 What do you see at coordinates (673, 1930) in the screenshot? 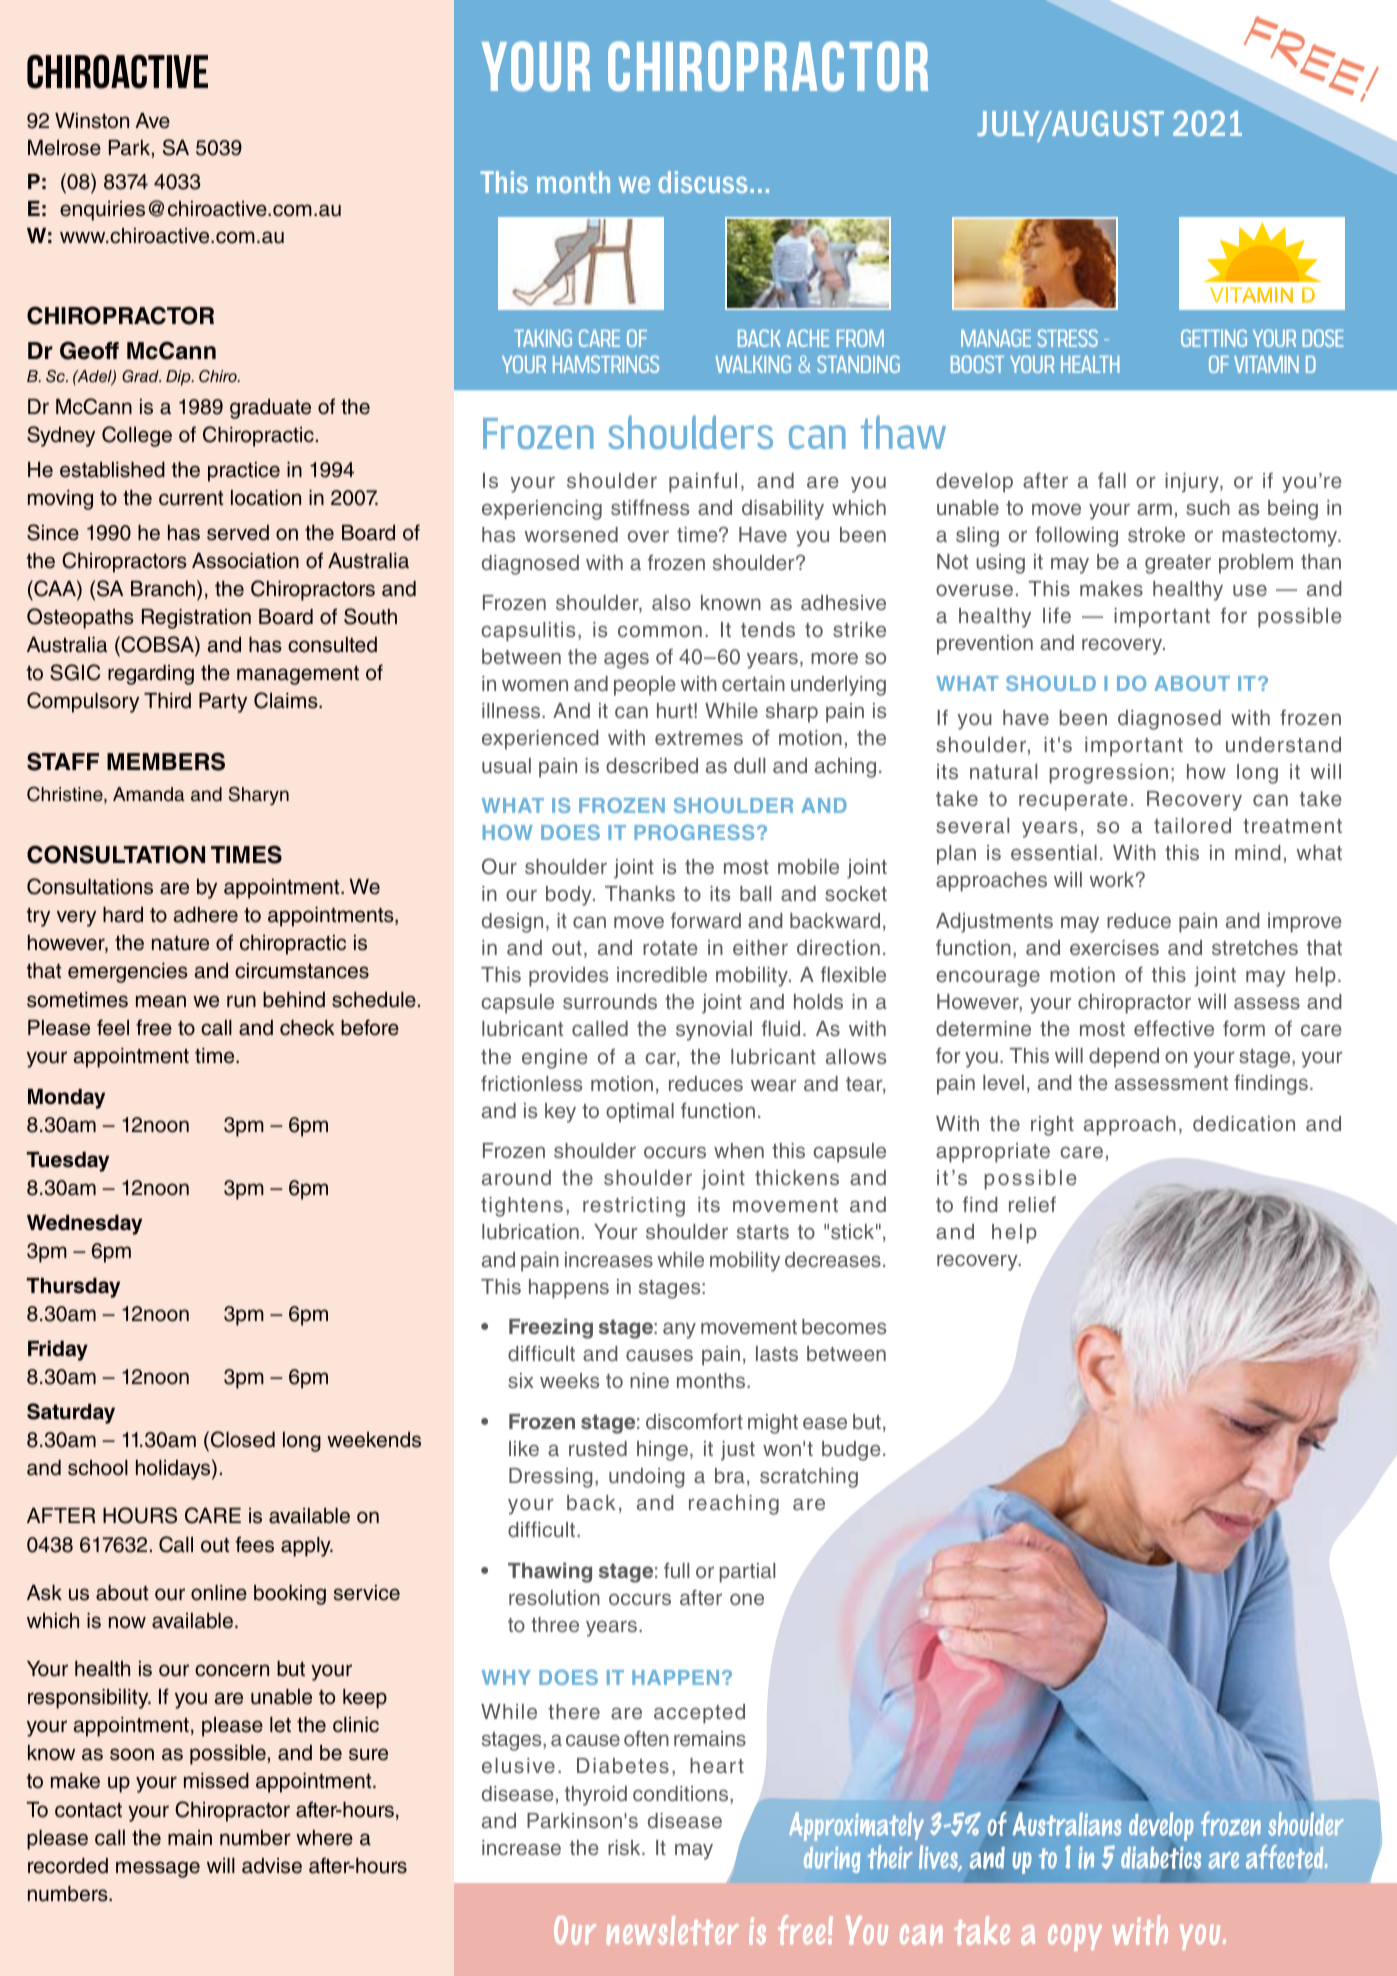
I see `newsletter` at bounding box center [673, 1930].
